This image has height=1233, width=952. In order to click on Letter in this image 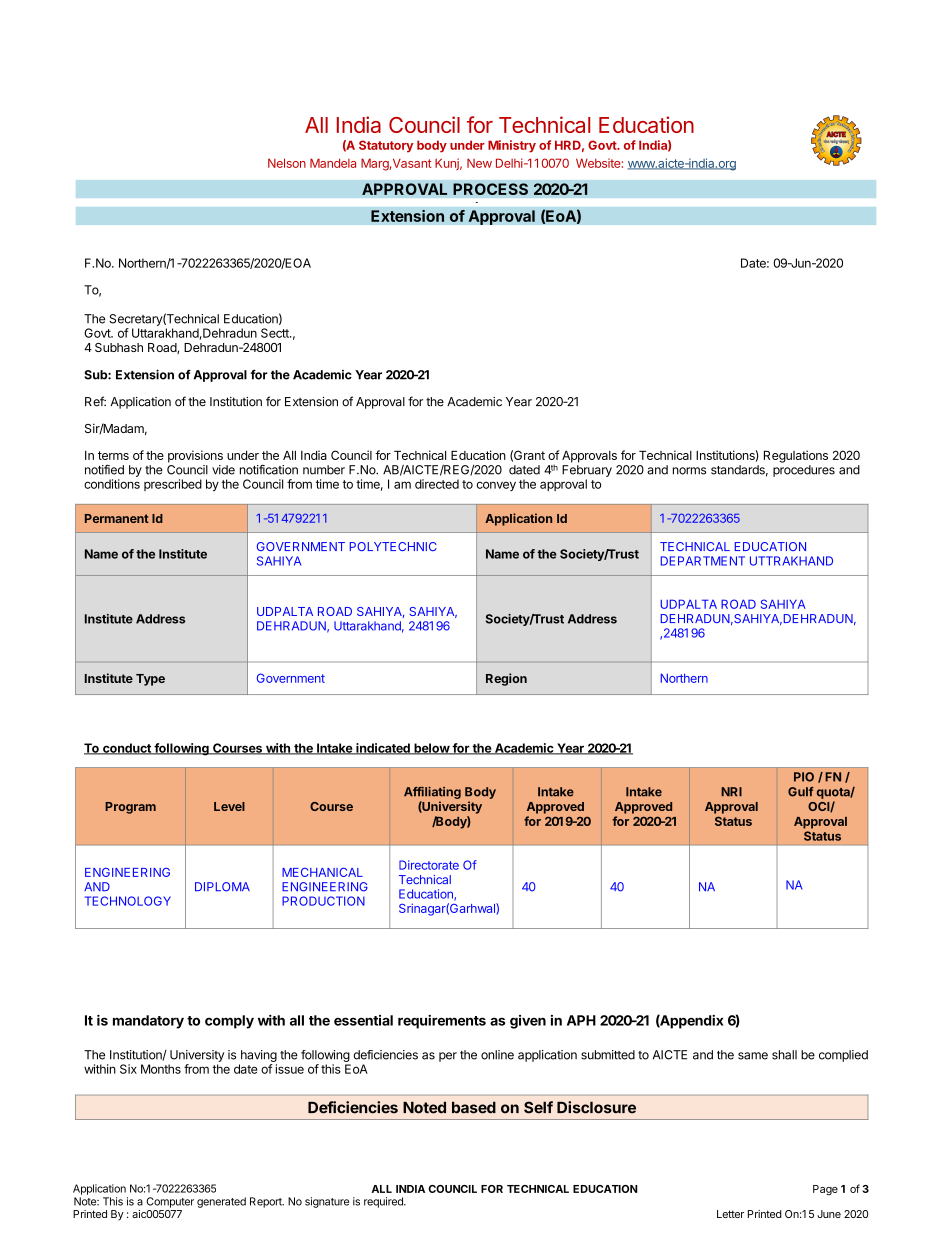, I will do `click(730, 1214)`.
